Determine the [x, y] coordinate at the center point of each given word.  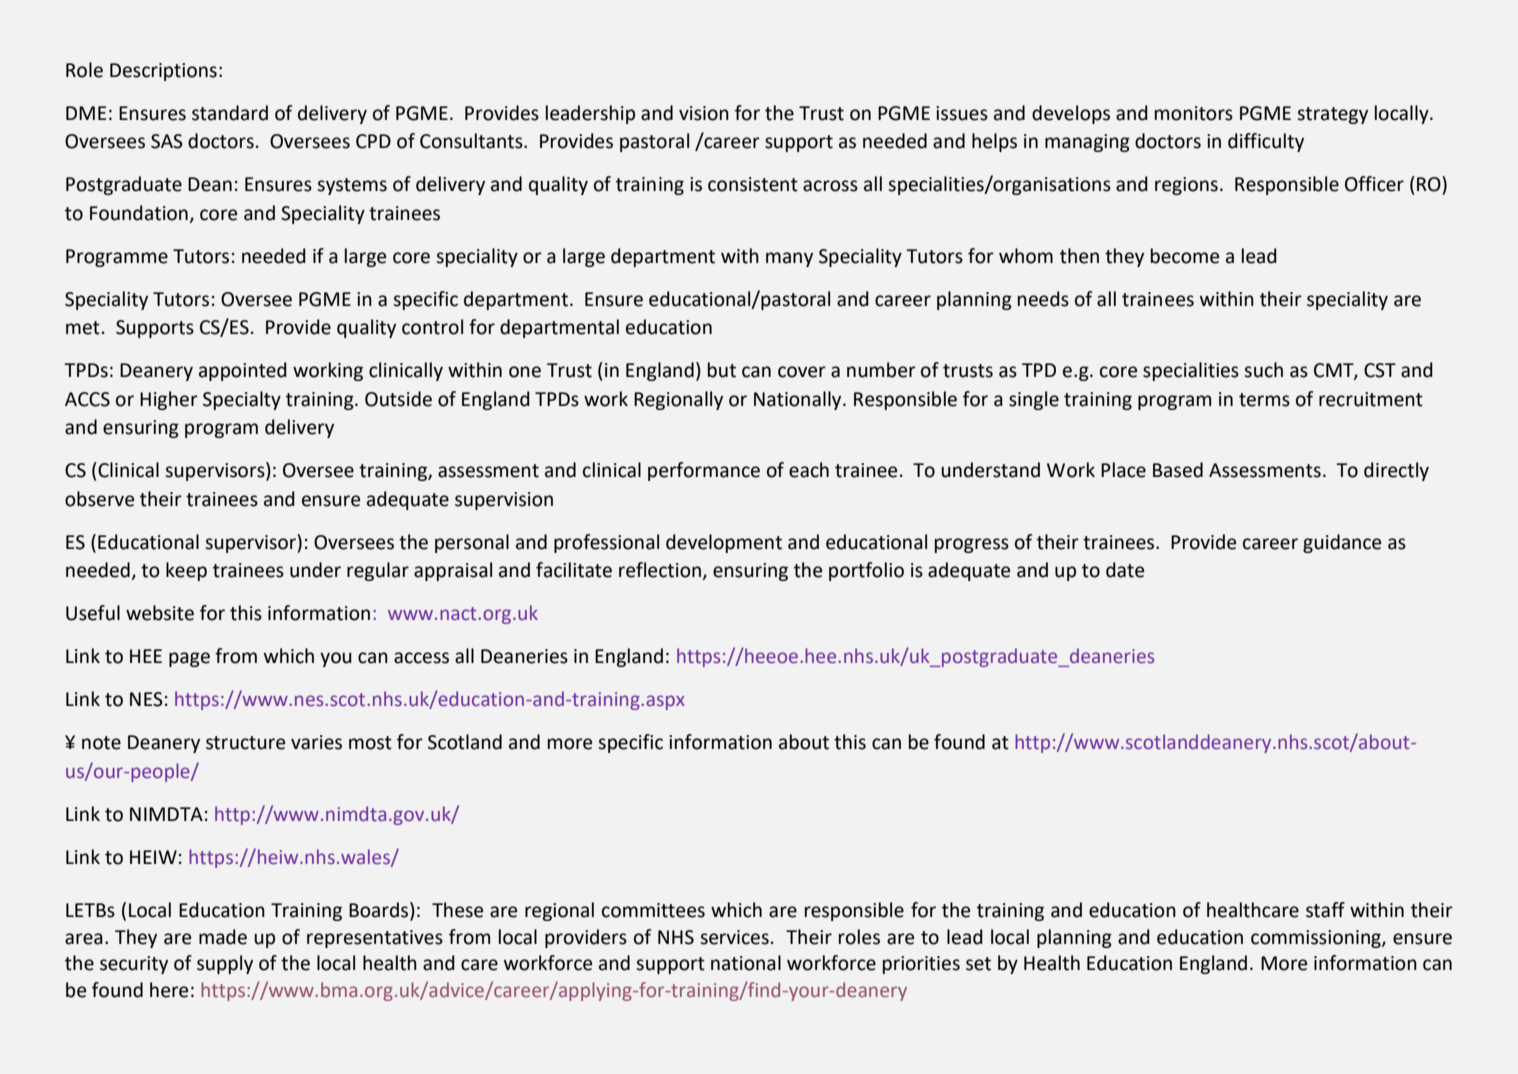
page [189, 659]
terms [1264, 400]
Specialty [242, 400]
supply [225, 964]
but [722, 370]
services [734, 937]
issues [962, 113]
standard [230, 113]
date [1125, 570]
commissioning [1317, 939]
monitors [1194, 113]
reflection [660, 570]
